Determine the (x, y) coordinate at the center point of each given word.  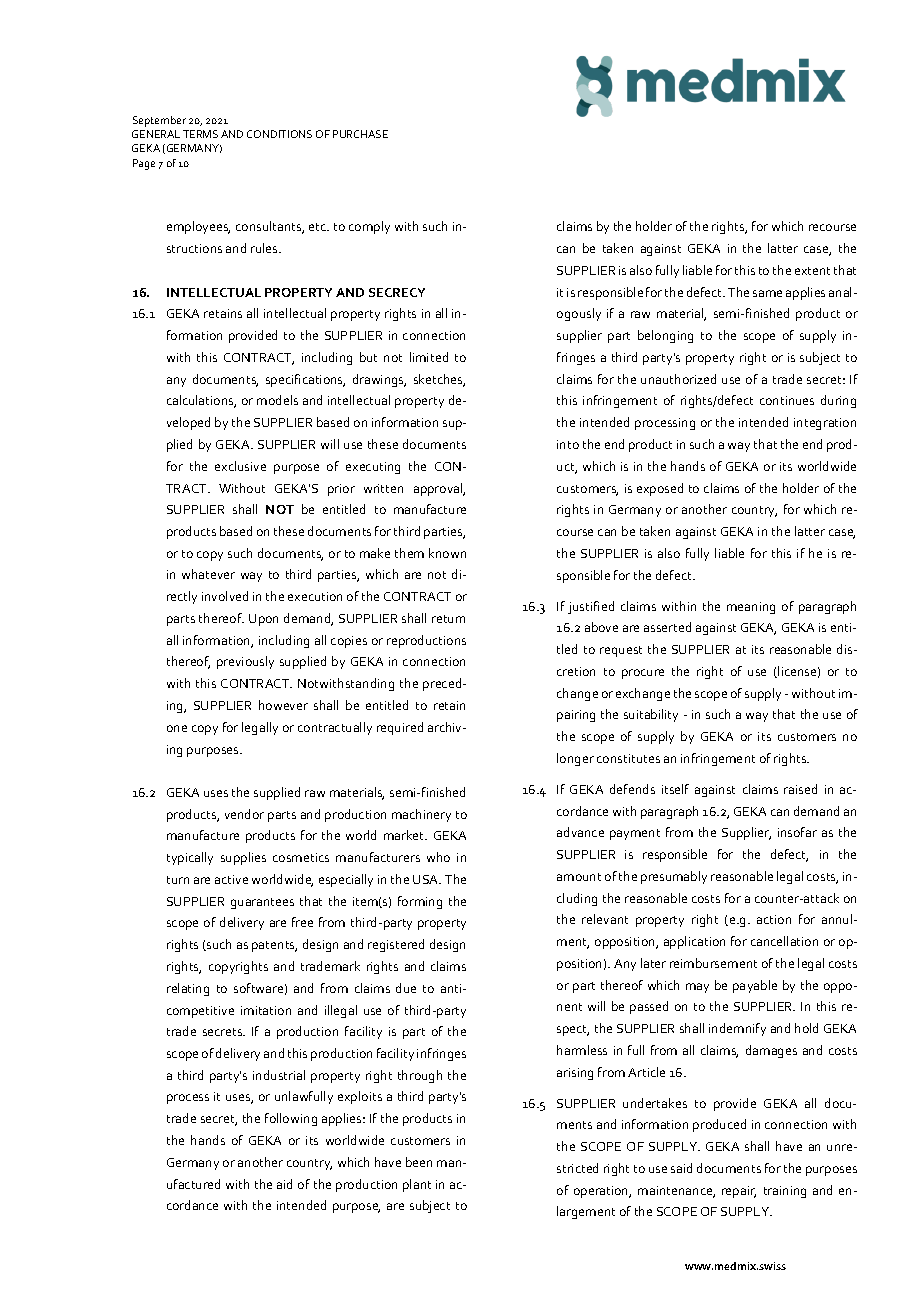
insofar (797, 832)
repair (739, 1192)
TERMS (200, 134)
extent (812, 271)
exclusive (240, 466)
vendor (244, 814)
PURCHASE (360, 134)
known (447, 553)
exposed (660, 489)
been (419, 1162)
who (438, 857)
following (291, 1119)
